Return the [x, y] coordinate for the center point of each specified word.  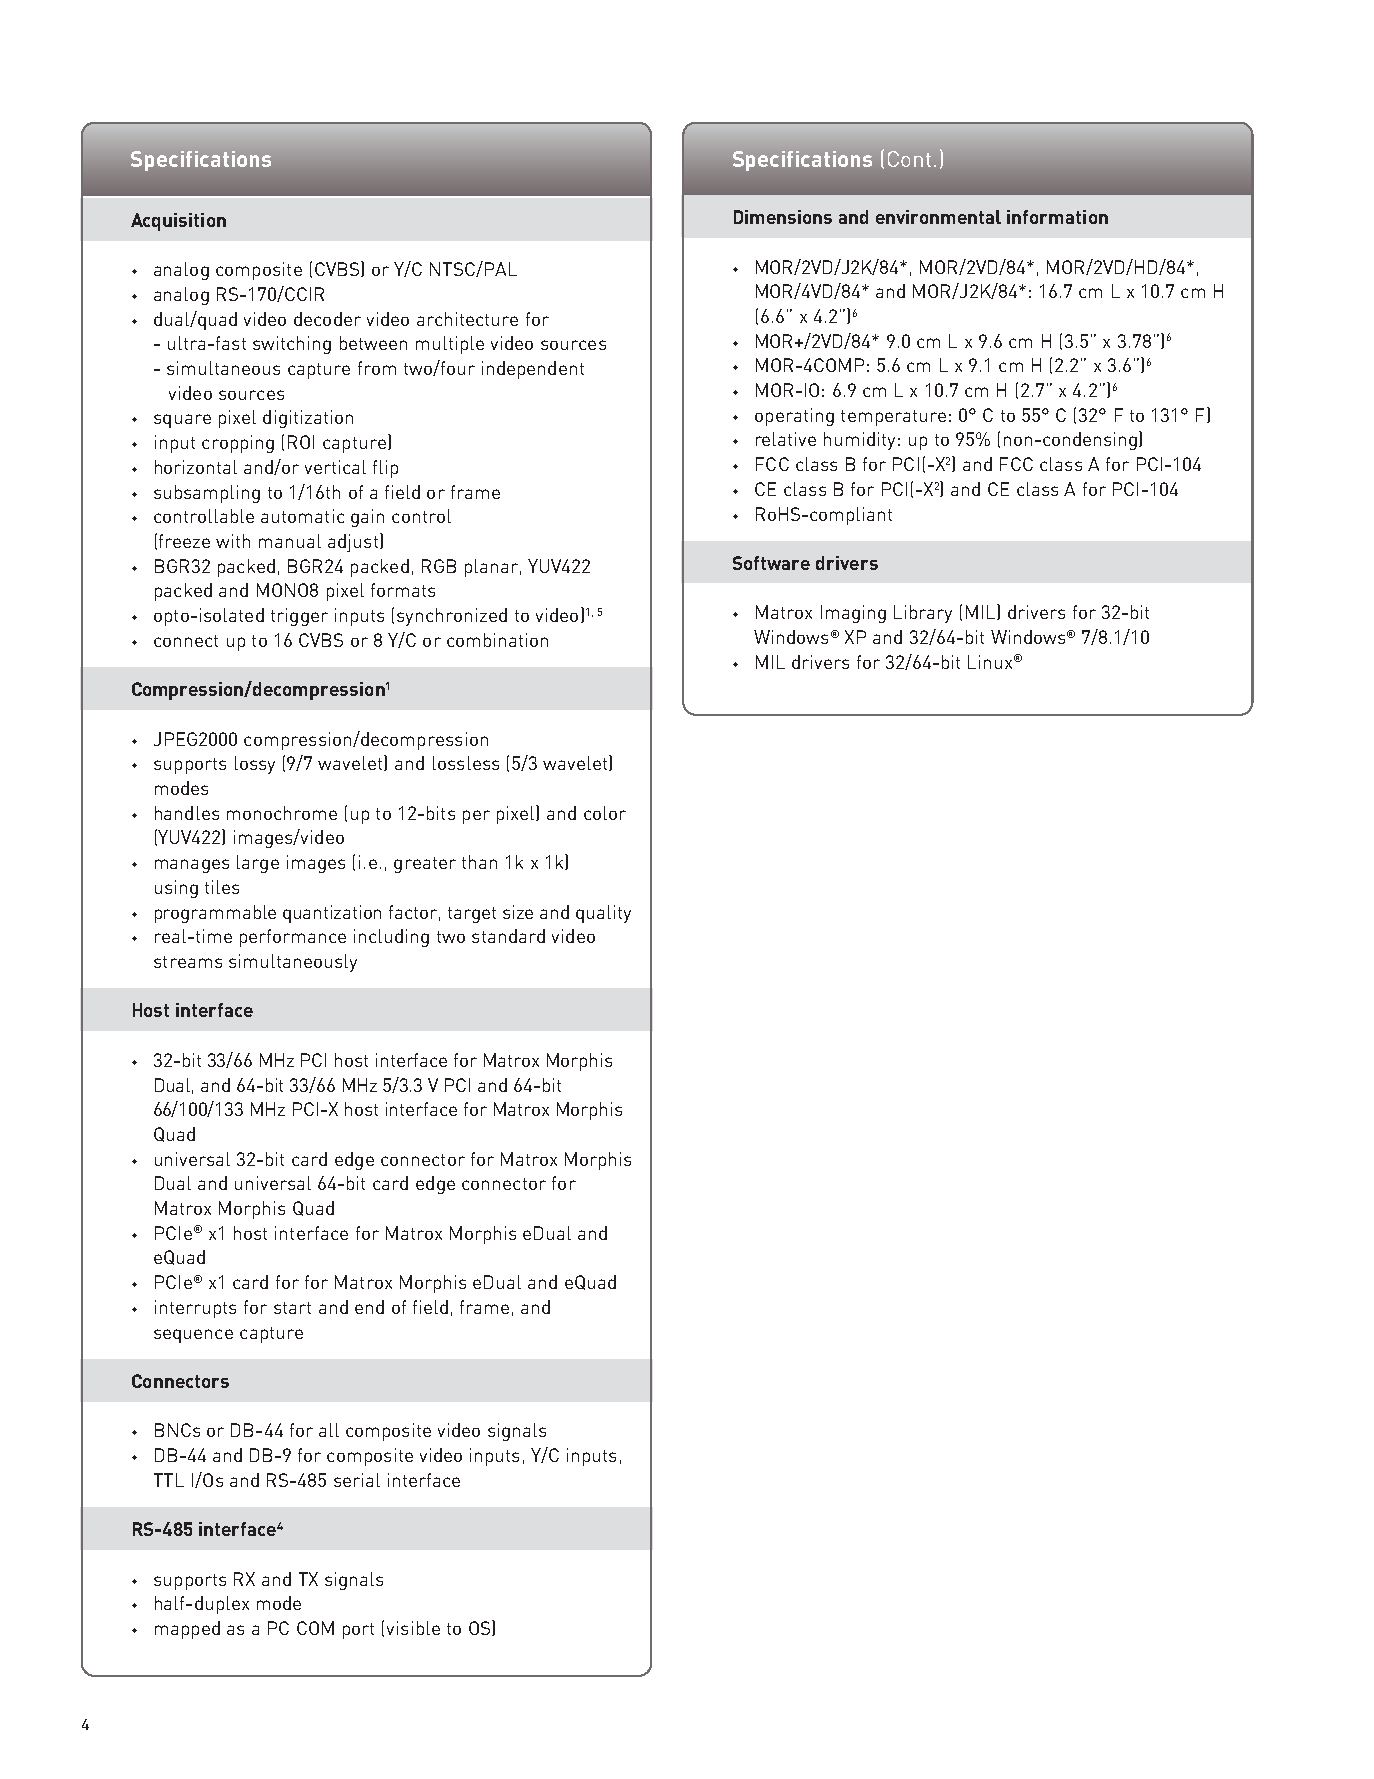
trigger [299, 617]
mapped [187, 1630]
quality [603, 914]
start [292, 1308]
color [605, 813]
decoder [327, 319]
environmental [938, 217]
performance [293, 938]
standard [508, 936]
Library [923, 614]
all [329, 1430]
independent [533, 370]
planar [491, 568]
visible [413, 1628]
